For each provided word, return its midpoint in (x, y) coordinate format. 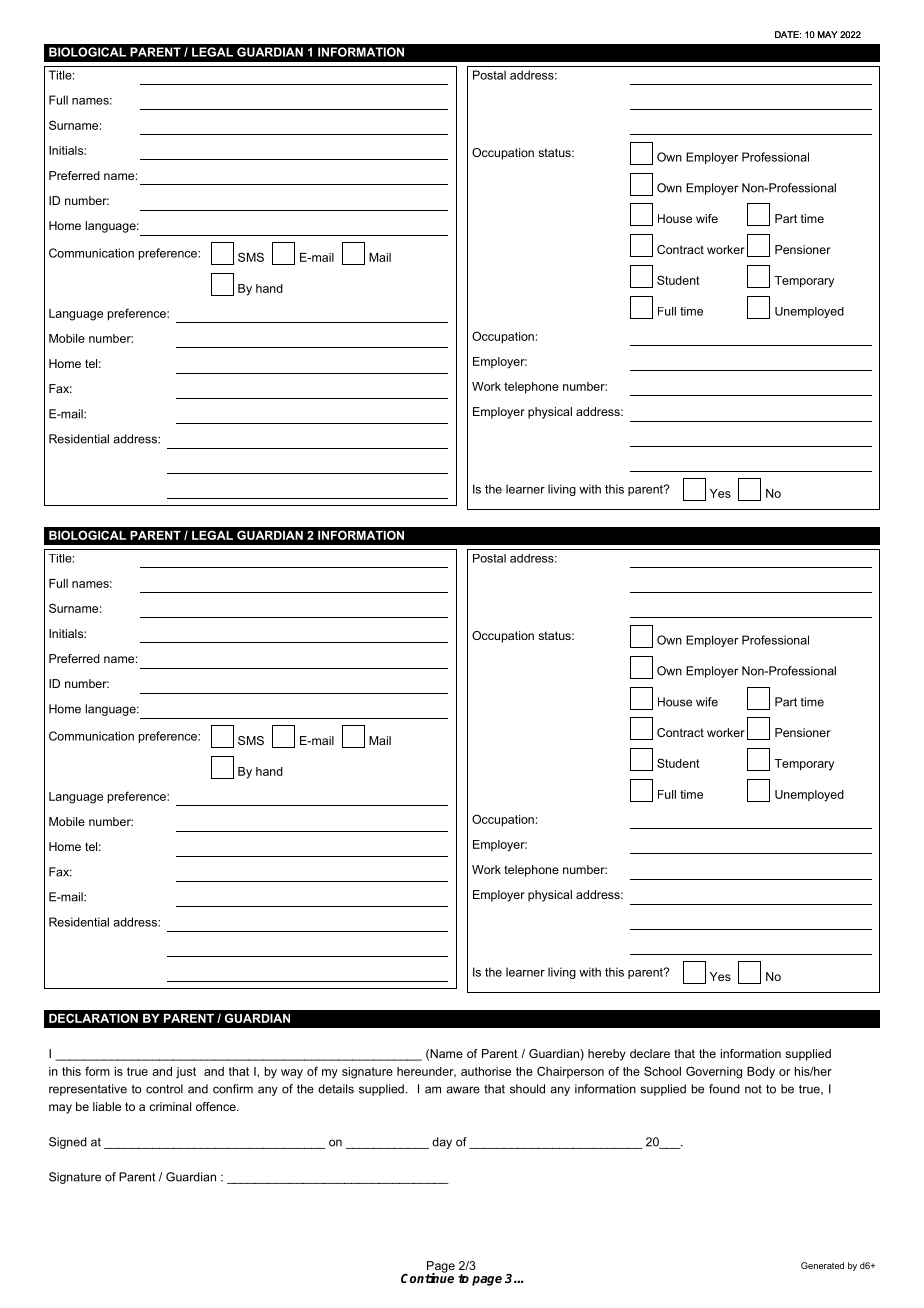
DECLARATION (93, 1018)
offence (217, 1106)
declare (650, 1053)
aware (463, 1090)
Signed (68, 1143)
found (724, 1089)
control (164, 1089)
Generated (822, 1265)
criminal (170, 1106)
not (753, 1089)
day (442, 1143)
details (336, 1089)
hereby (607, 1055)
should (527, 1089)
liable (107, 1106)
